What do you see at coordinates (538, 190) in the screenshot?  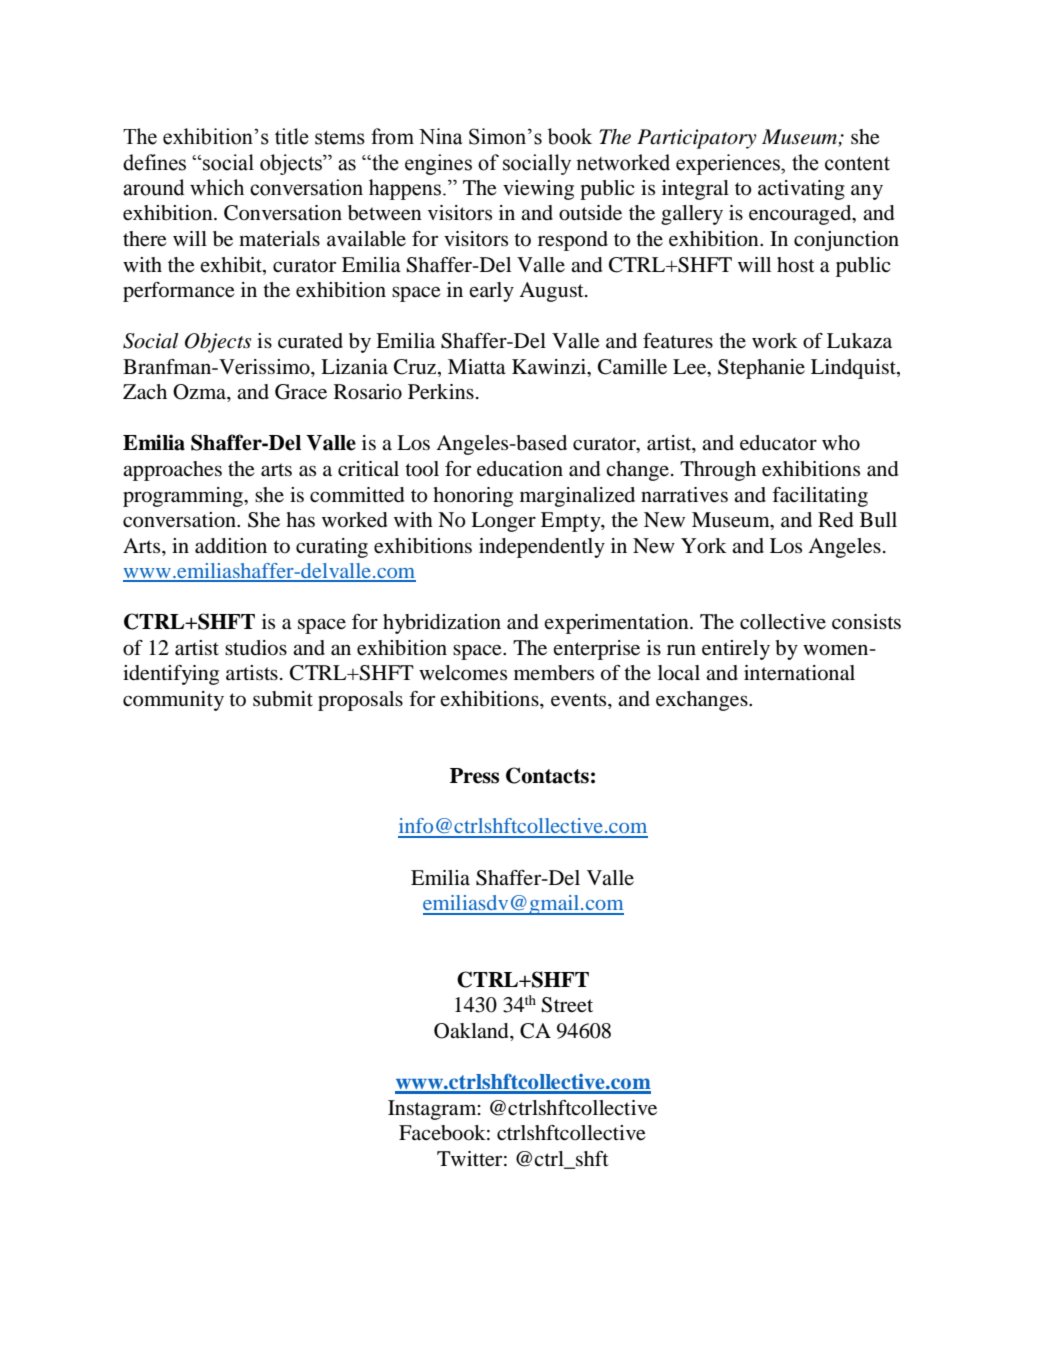 I see `viewing` at bounding box center [538, 190].
